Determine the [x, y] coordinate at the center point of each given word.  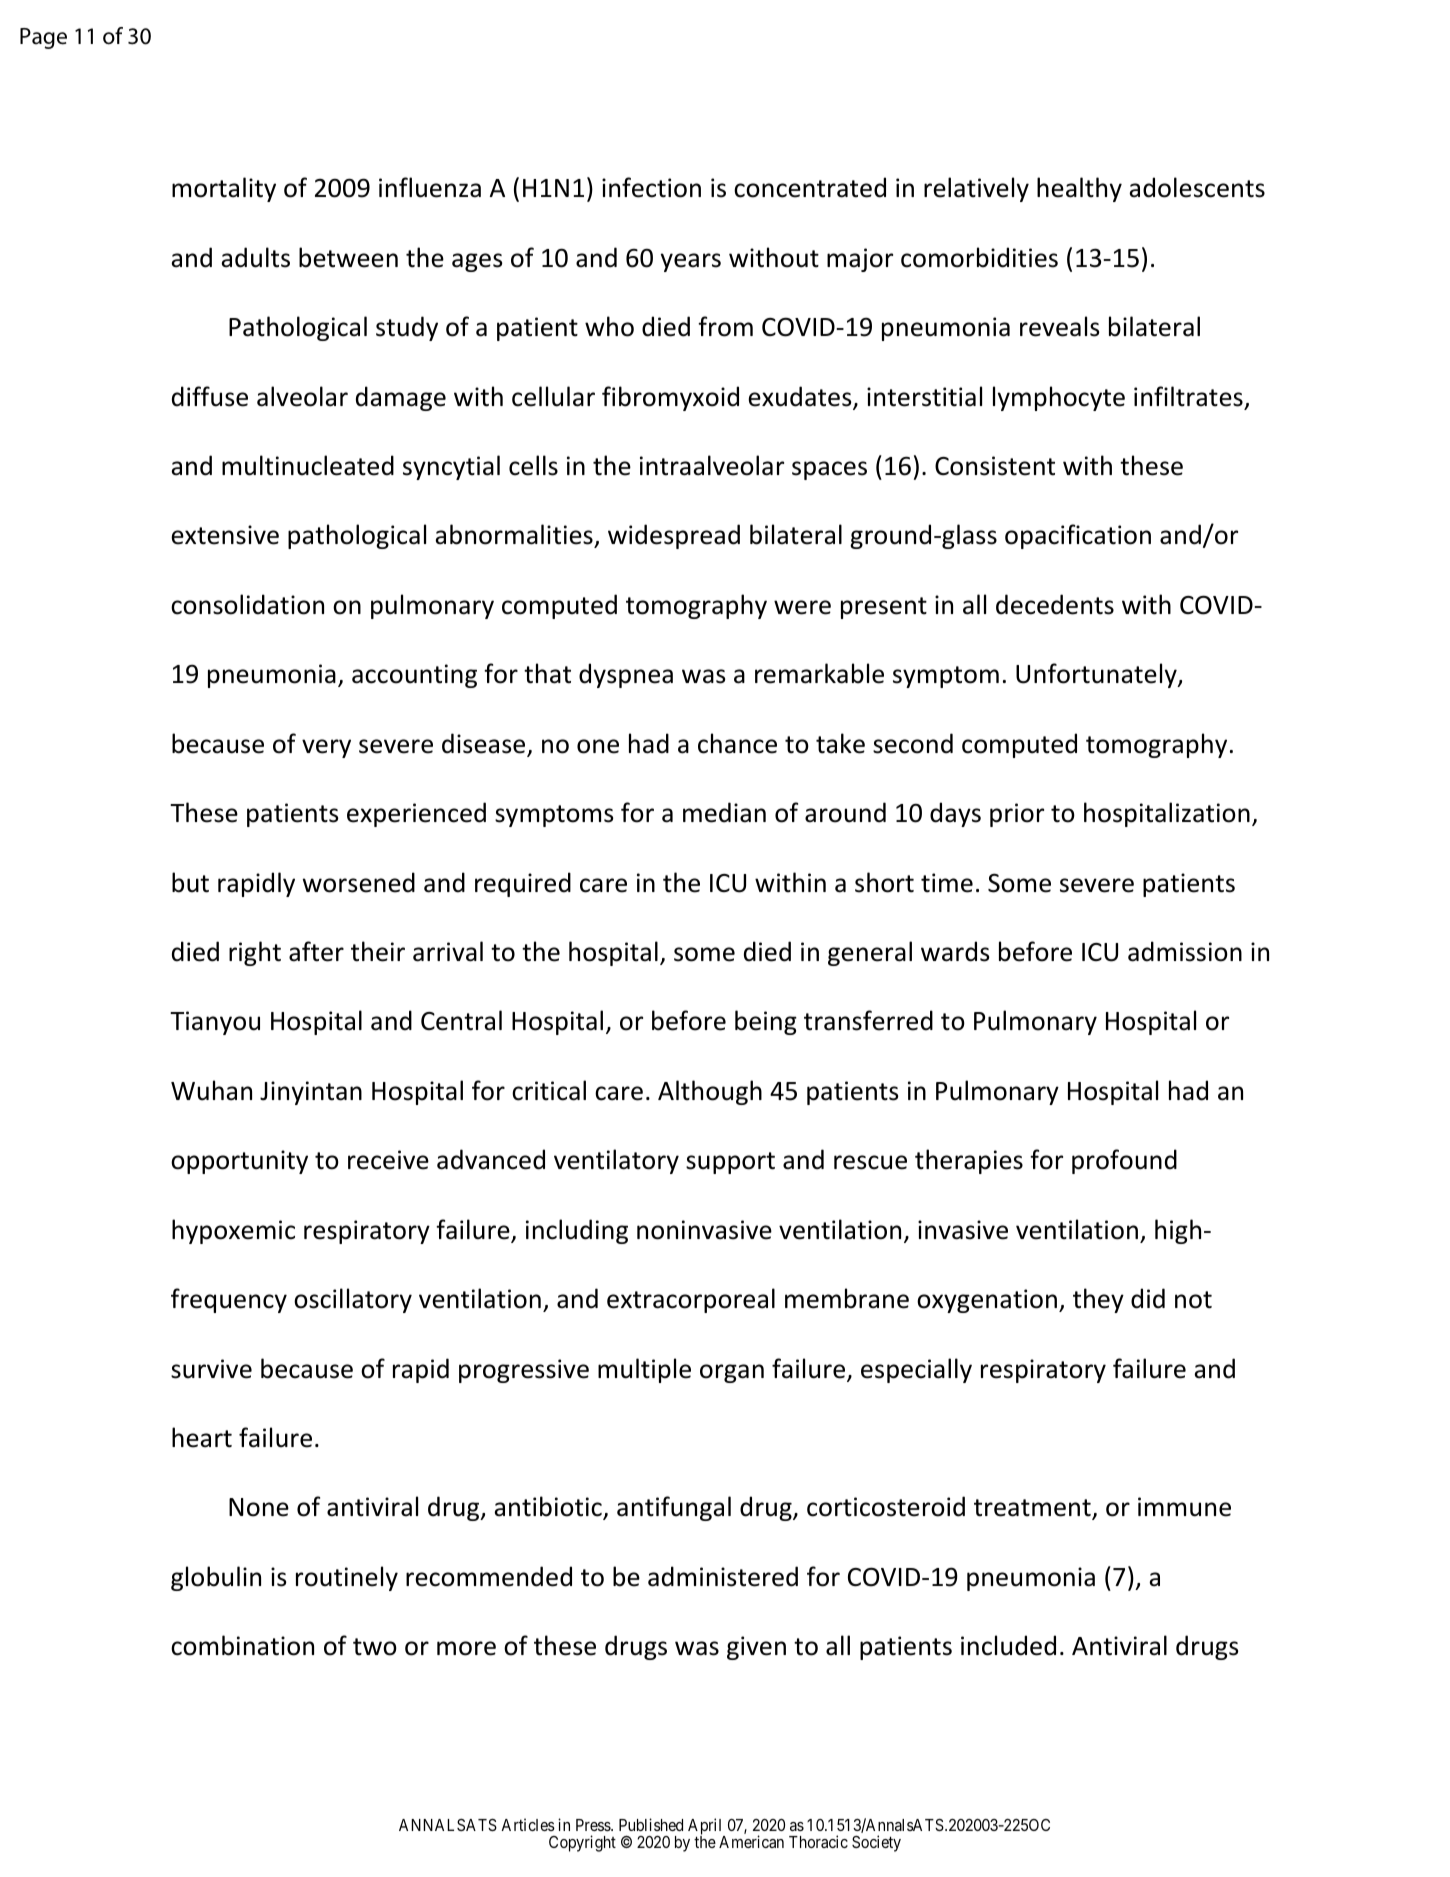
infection [651, 187]
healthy [1079, 189]
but [190, 882]
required [523, 884]
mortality [224, 189]
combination [242, 1645]
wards [955, 951]
